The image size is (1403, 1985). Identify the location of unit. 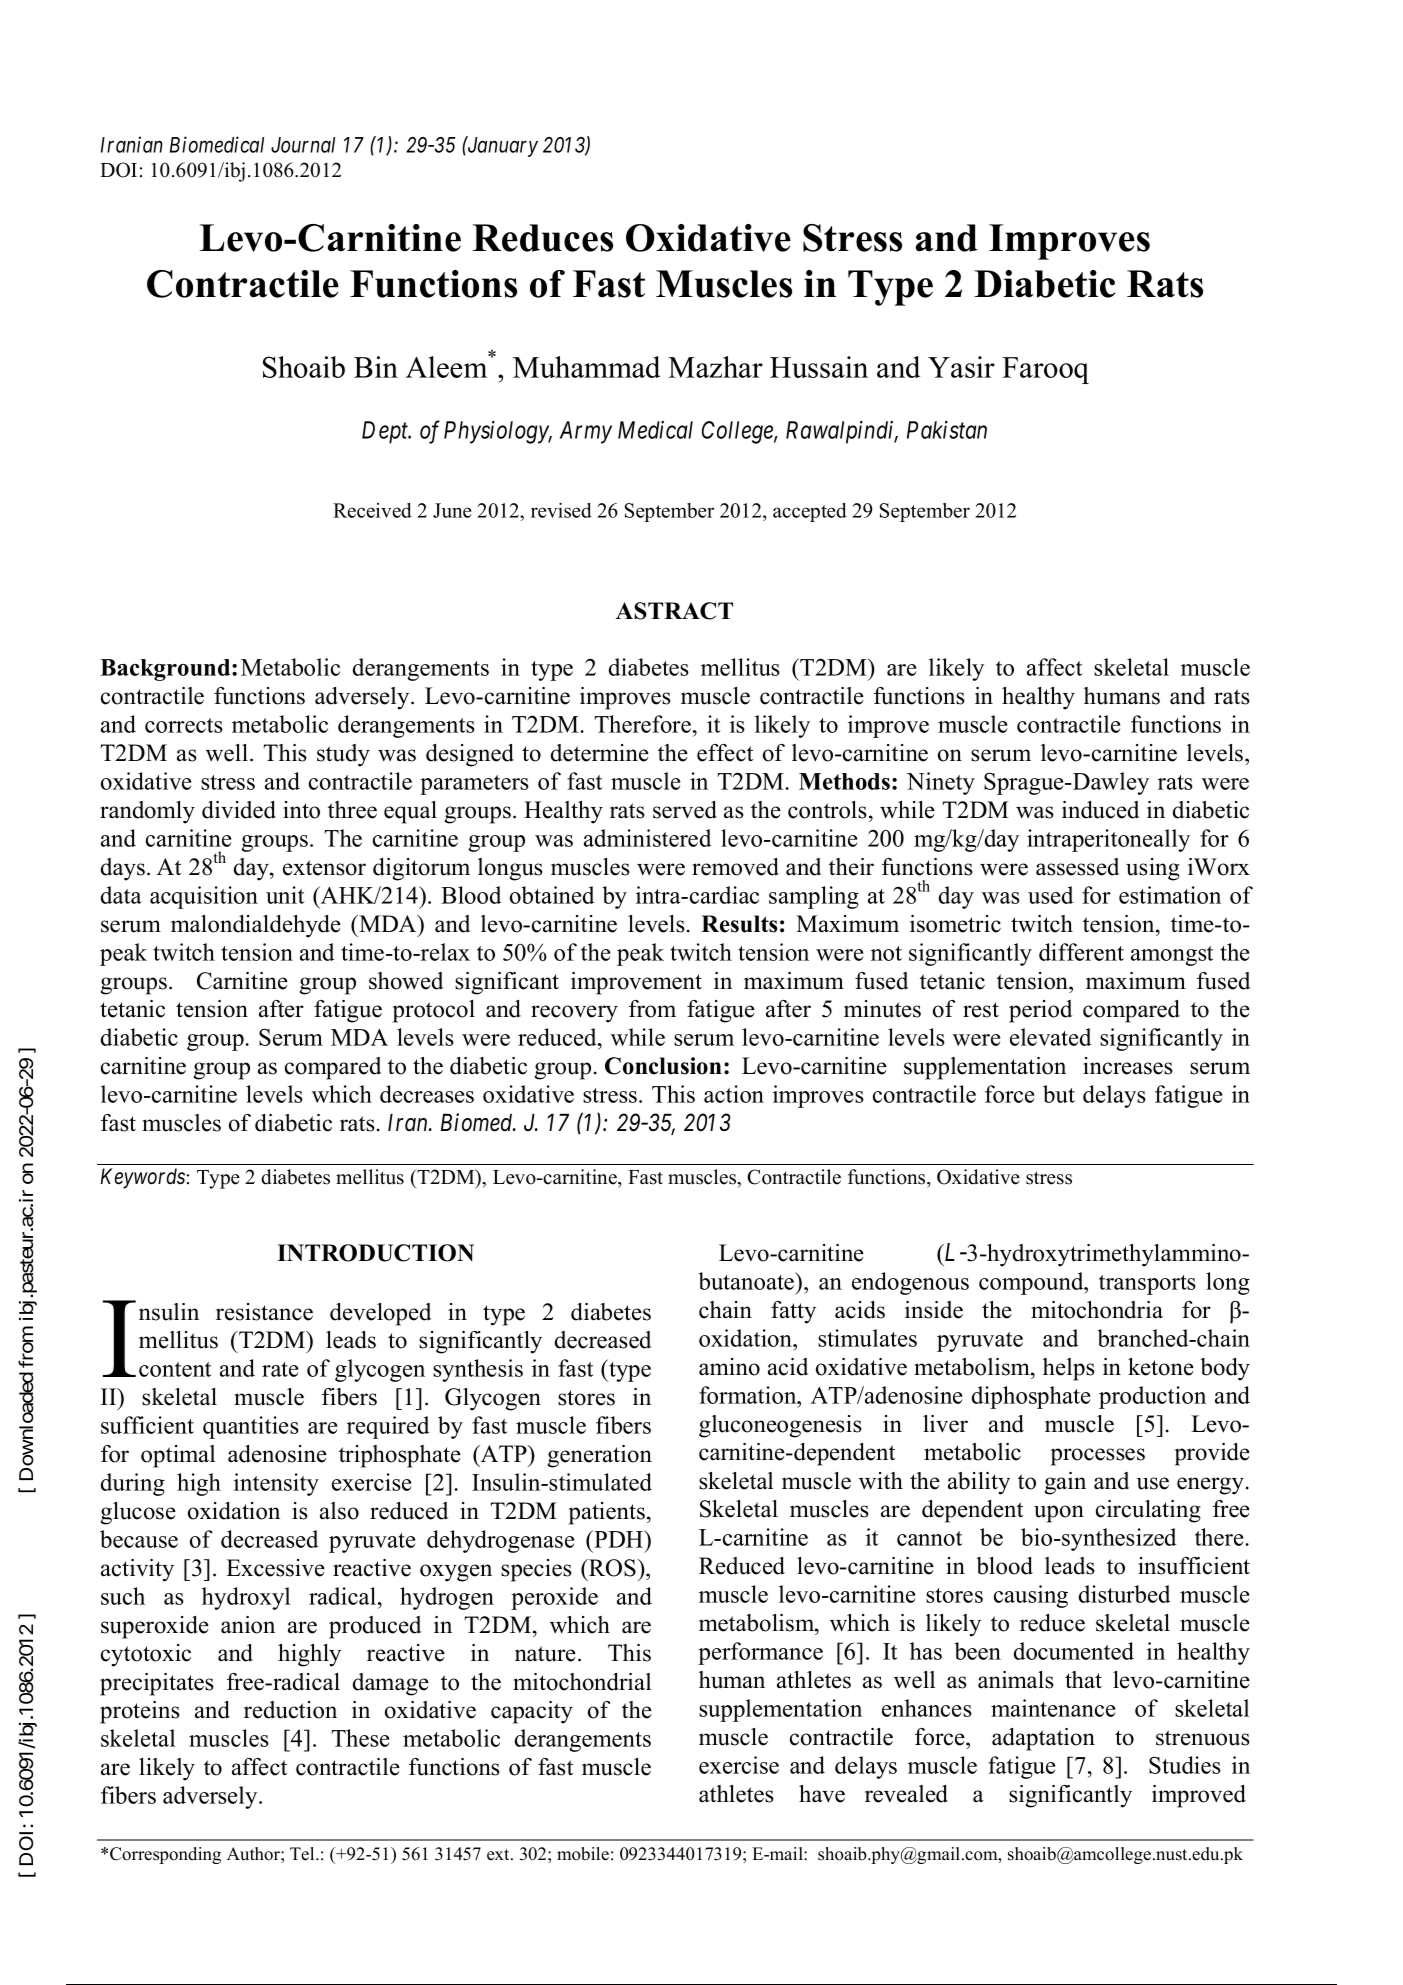
(285, 895).
